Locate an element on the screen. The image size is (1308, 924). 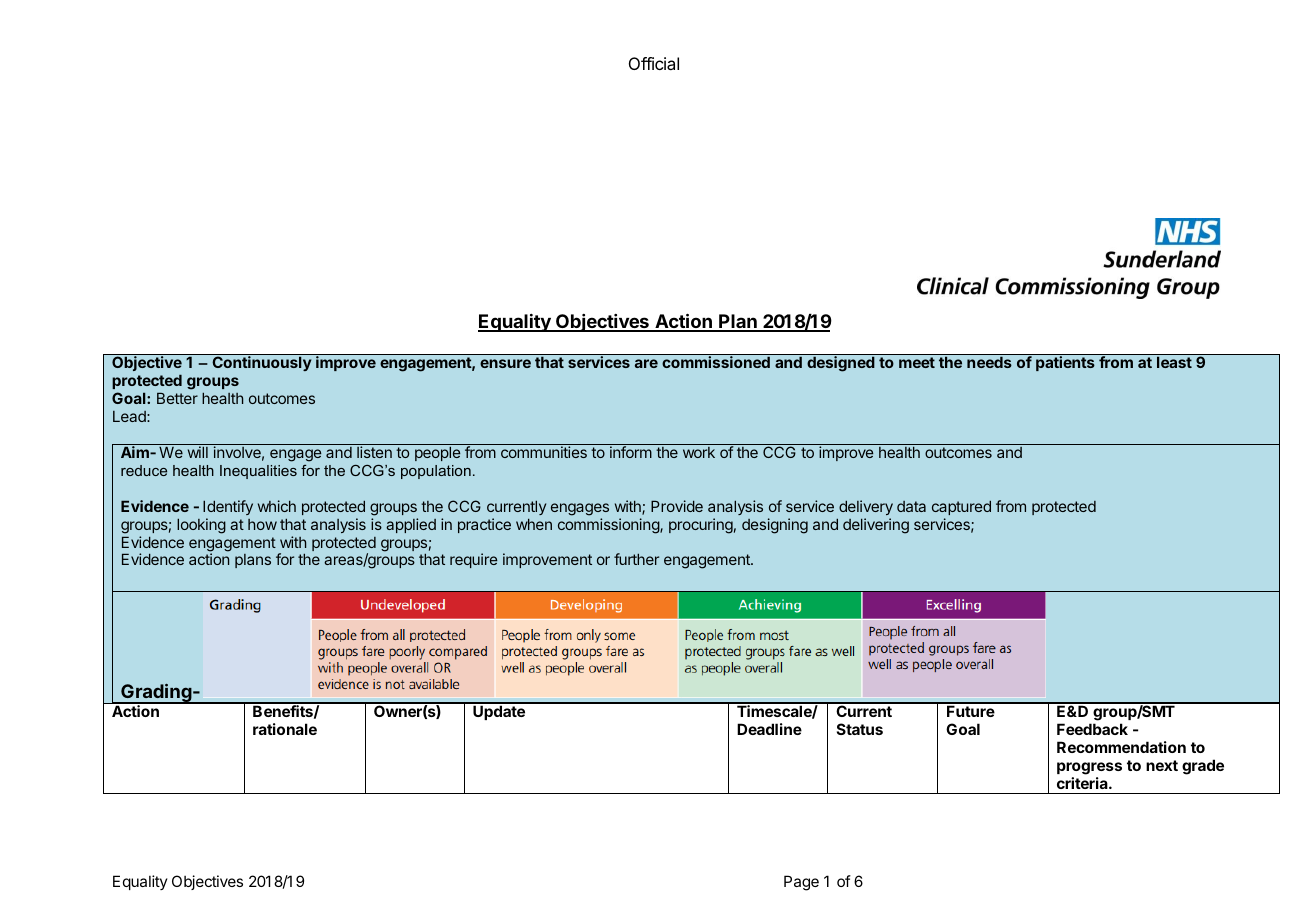
commissioned is located at coordinates (716, 362).
